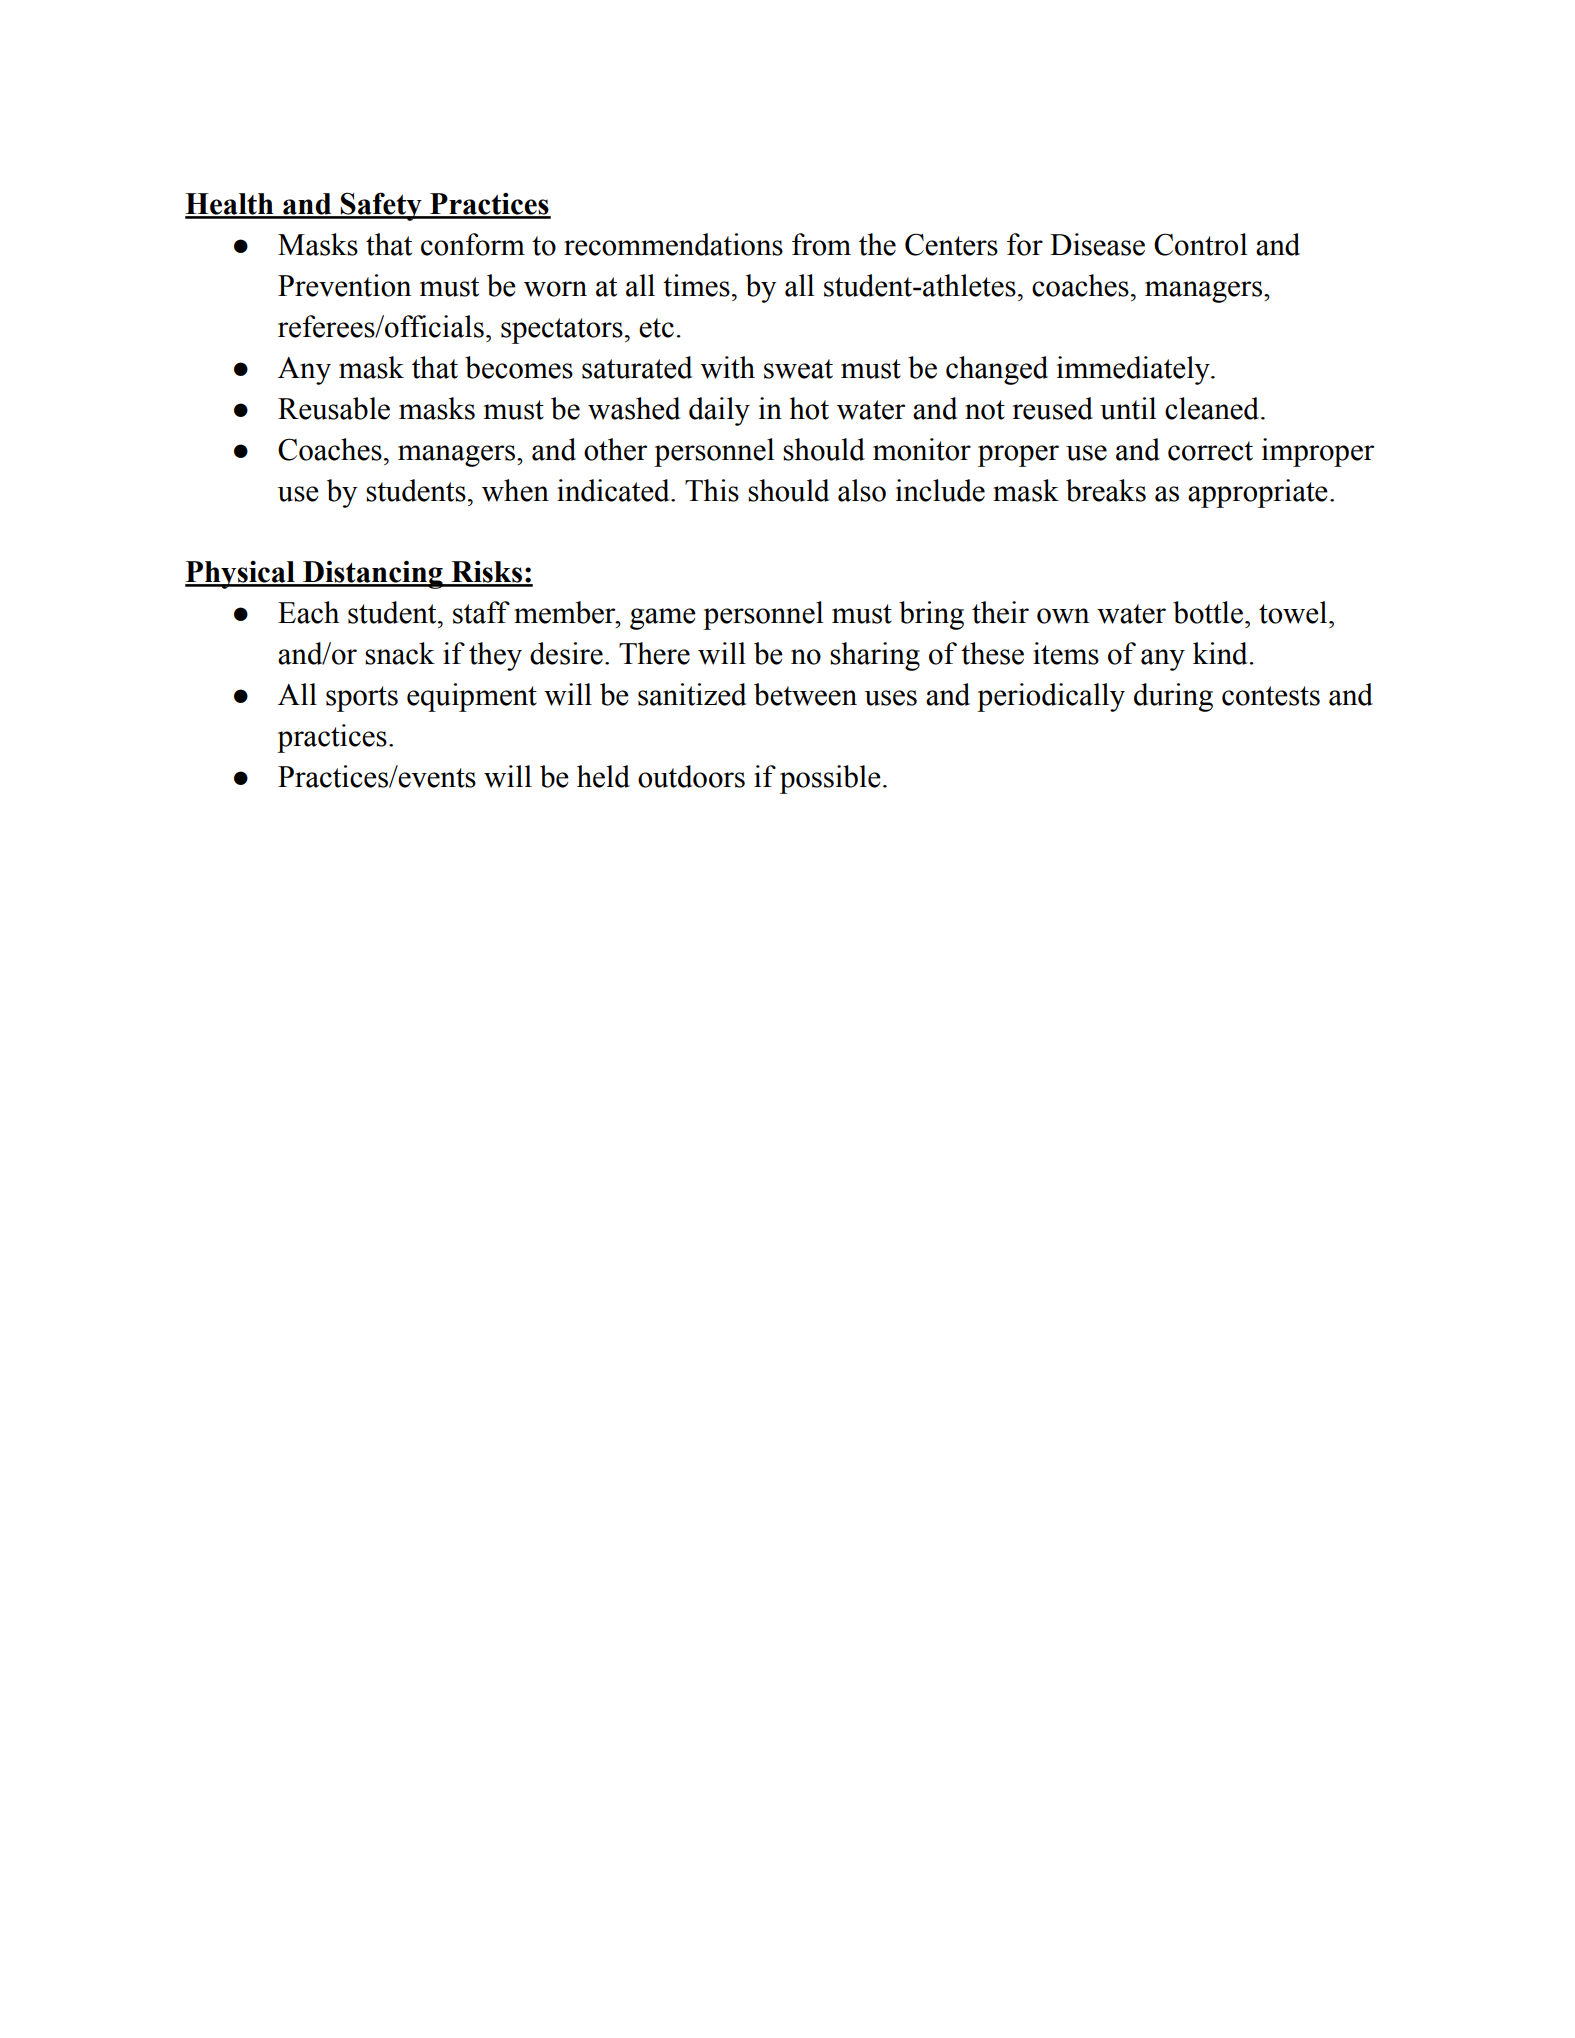 This document has height=2038, width=1575. I want to click on breaks, so click(1106, 490).
